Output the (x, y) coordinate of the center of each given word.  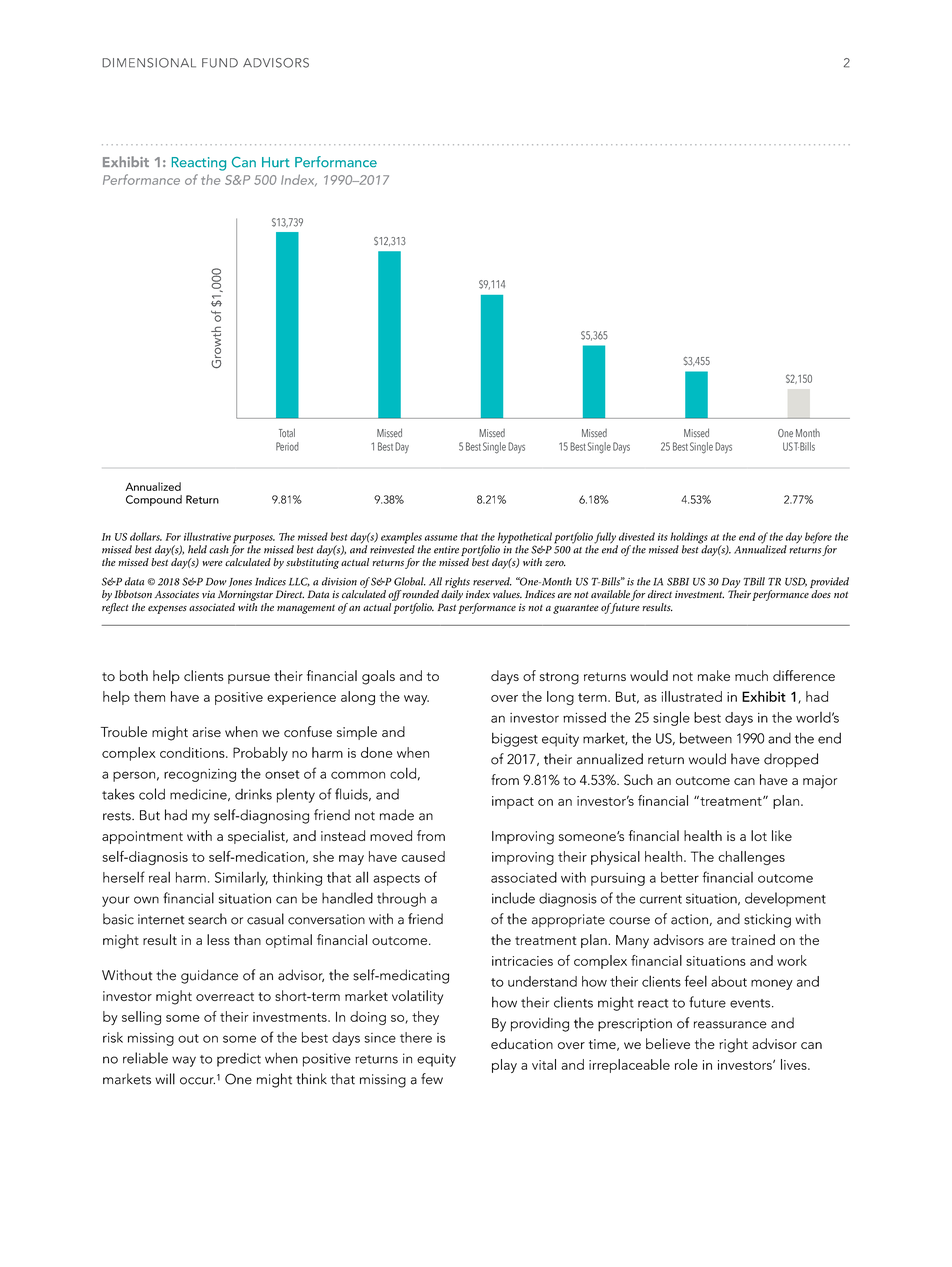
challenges (751, 858)
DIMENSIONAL (149, 63)
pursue (249, 679)
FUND (220, 63)
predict (239, 1059)
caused (423, 856)
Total (287, 433)
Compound (154, 500)
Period (287, 446)
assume (441, 538)
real (159, 877)
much (751, 675)
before (818, 539)
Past (447, 607)
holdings (689, 539)
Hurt (276, 162)
